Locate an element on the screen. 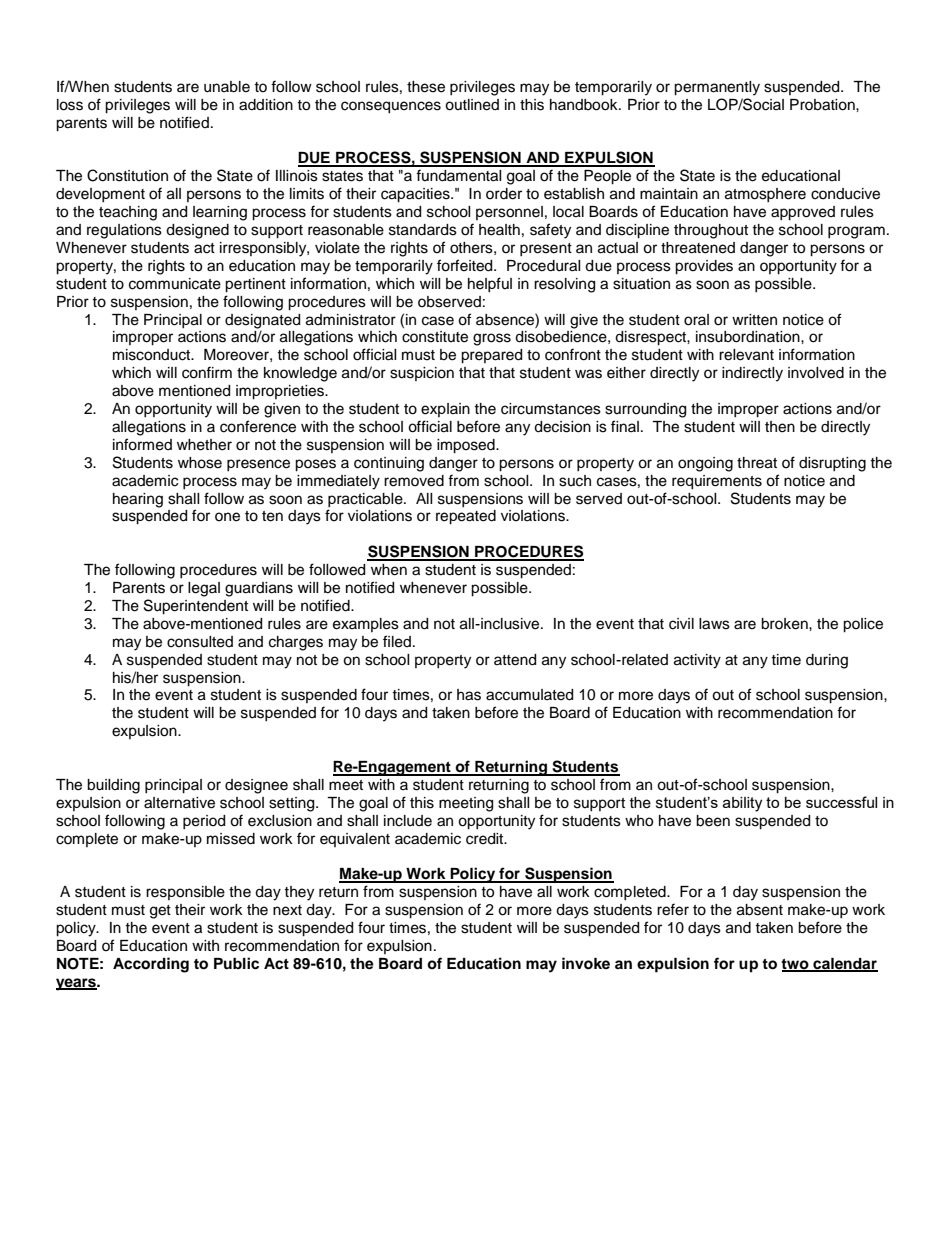  invoke is located at coordinates (586, 963).
